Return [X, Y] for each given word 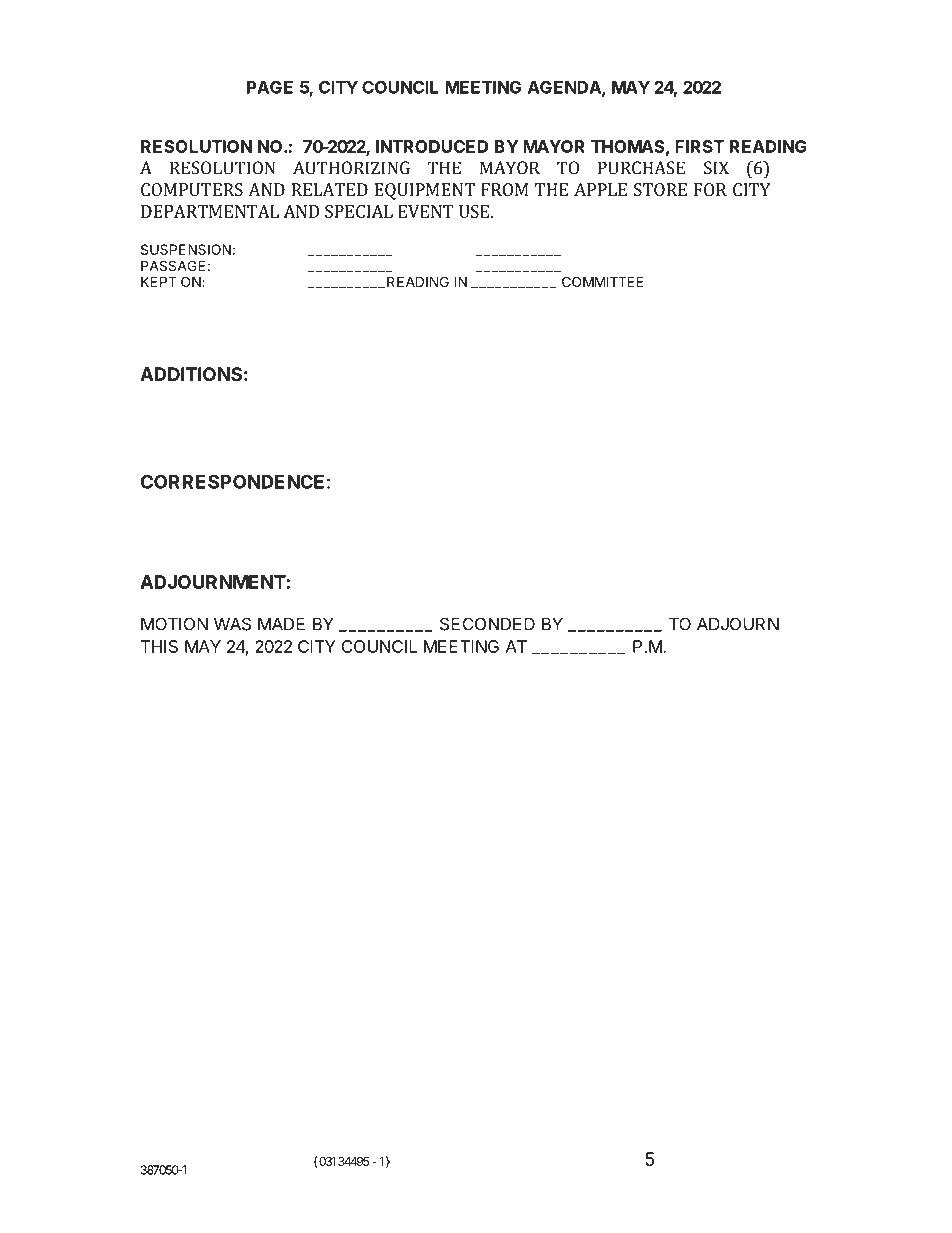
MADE [281, 624]
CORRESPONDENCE [232, 481]
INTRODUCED [432, 146]
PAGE [270, 87]
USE [474, 211]
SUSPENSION [186, 249]
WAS [232, 624]
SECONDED [487, 624]
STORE [660, 189]
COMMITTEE [603, 281]
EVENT [426, 211]
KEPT [159, 281]
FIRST [699, 146]
